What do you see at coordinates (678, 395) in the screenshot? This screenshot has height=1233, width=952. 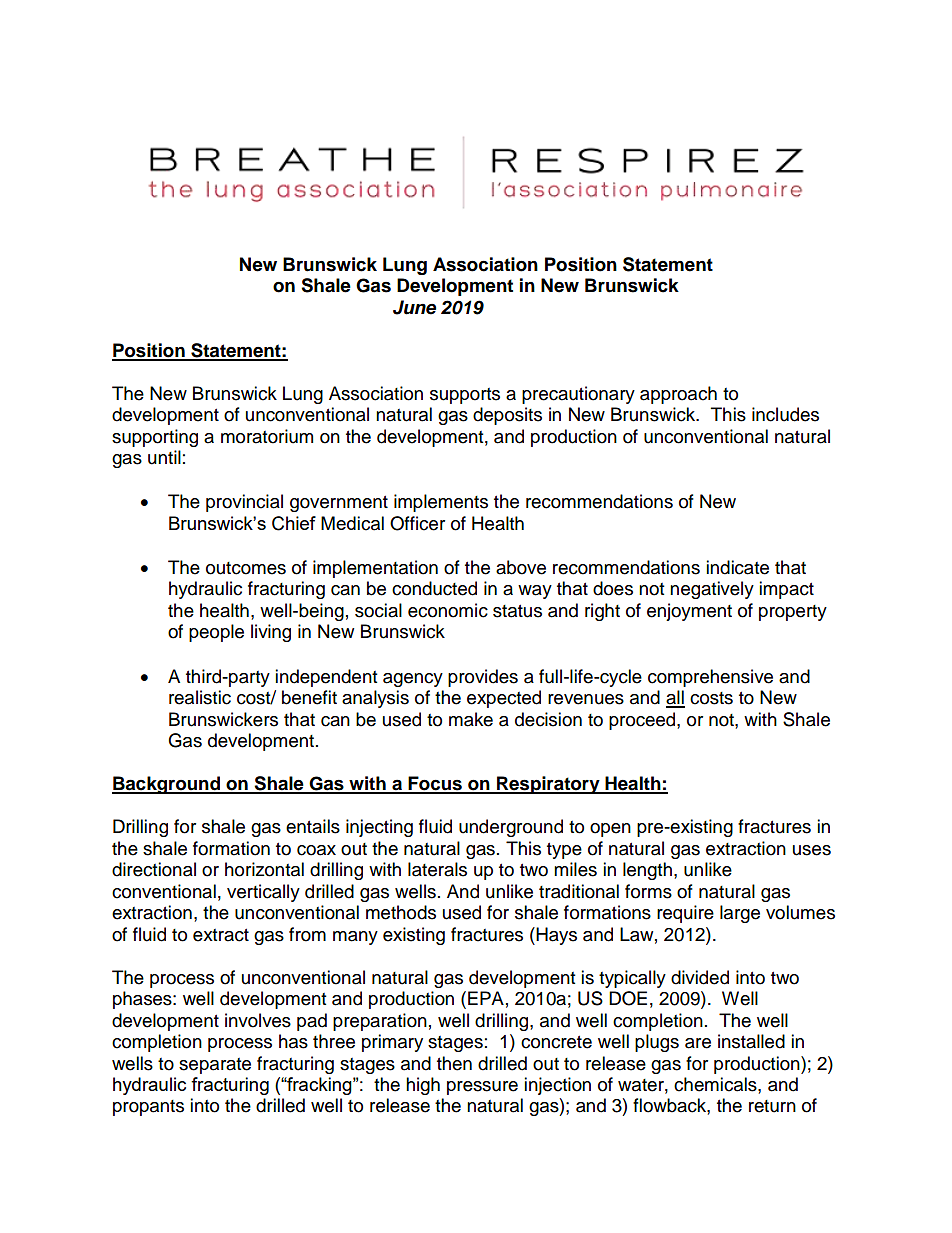 I see `approach` at bounding box center [678, 395].
